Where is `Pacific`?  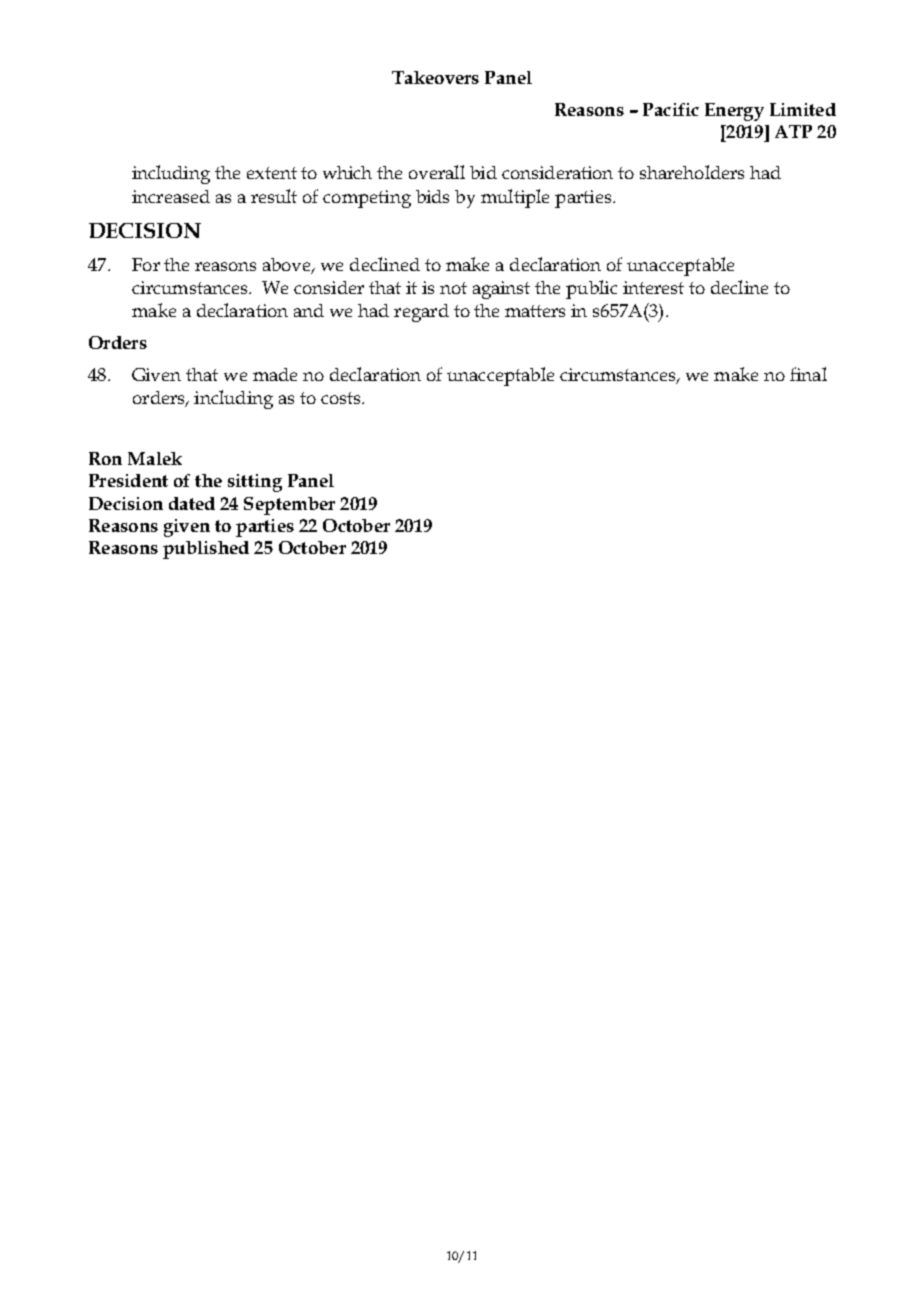 Pacific is located at coordinates (671, 109).
